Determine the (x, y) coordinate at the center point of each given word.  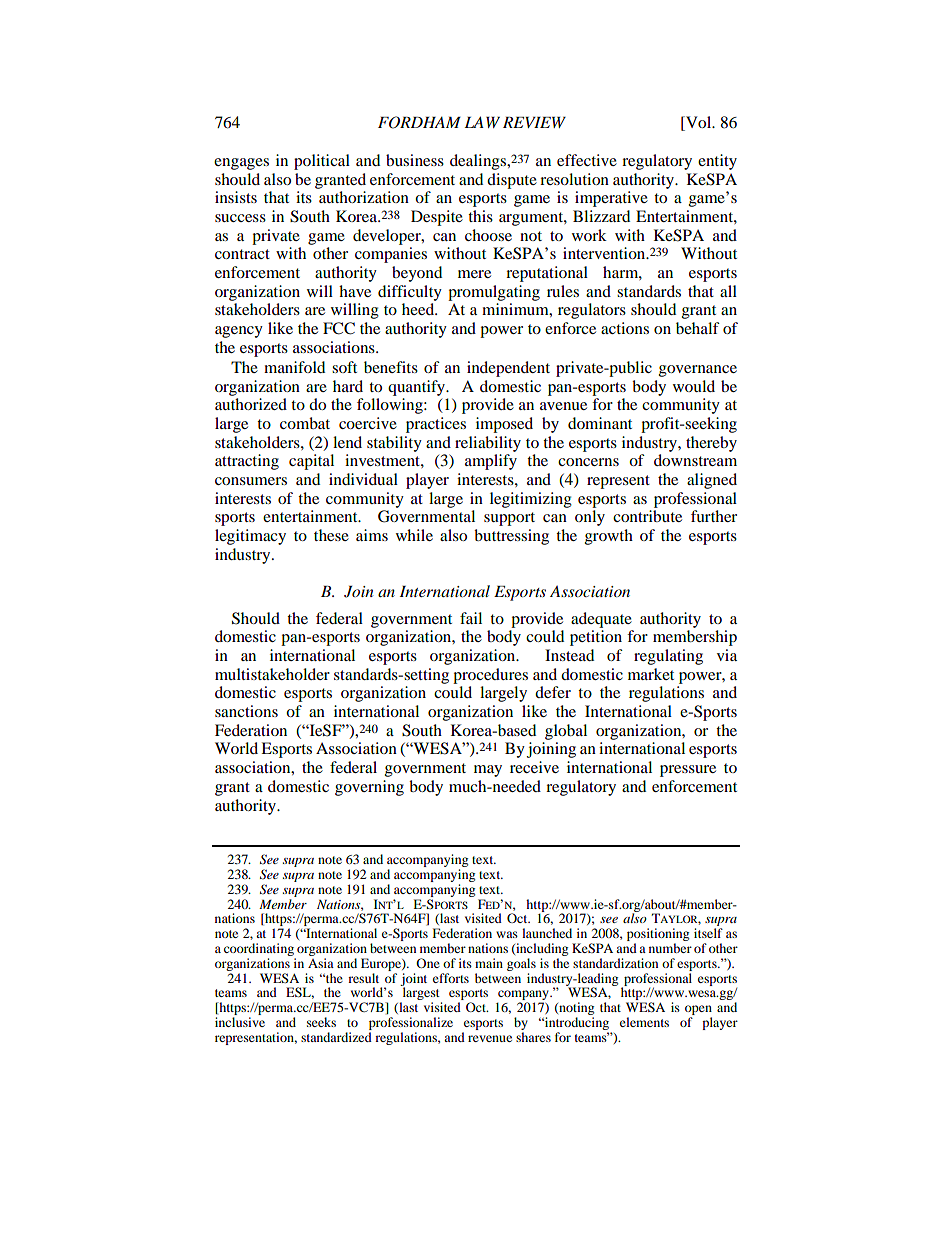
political (322, 162)
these (331, 535)
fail (471, 618)
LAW (482, 122)
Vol (699, 123)
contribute (647, 516)
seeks (321, 1022)
